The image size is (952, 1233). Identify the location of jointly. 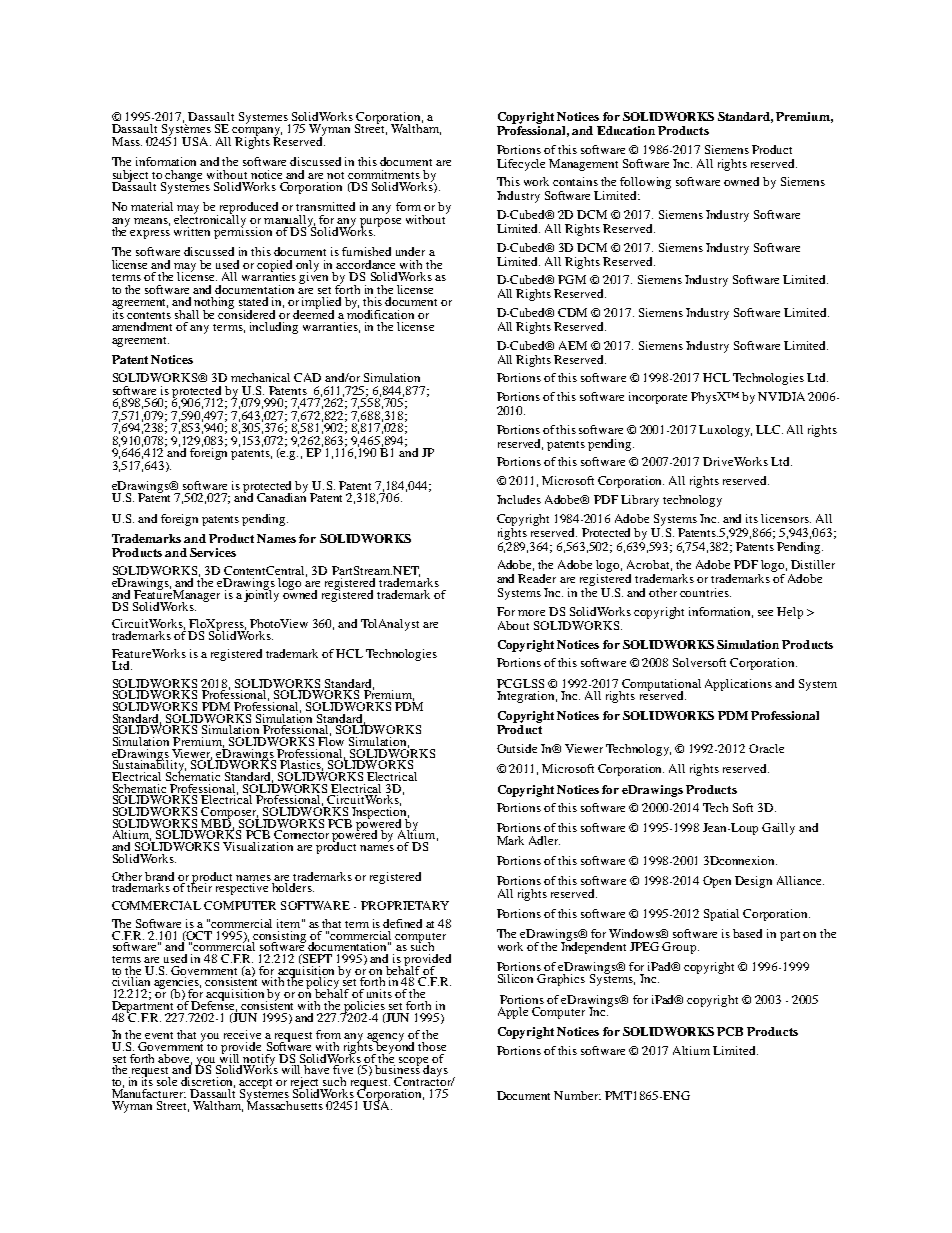
(261, 594).
